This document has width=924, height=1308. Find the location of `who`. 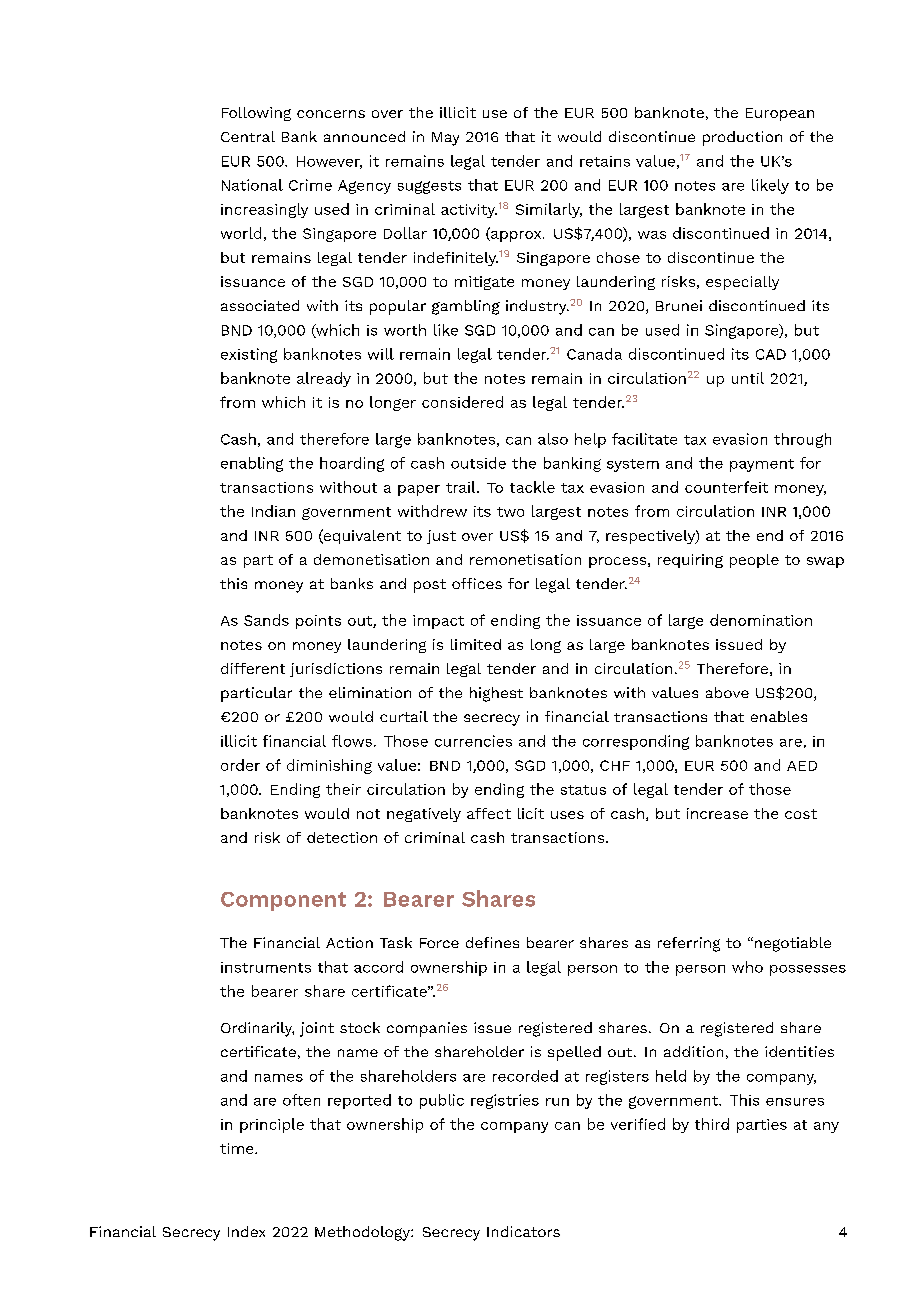

who is located at coordinates (747, 967).
